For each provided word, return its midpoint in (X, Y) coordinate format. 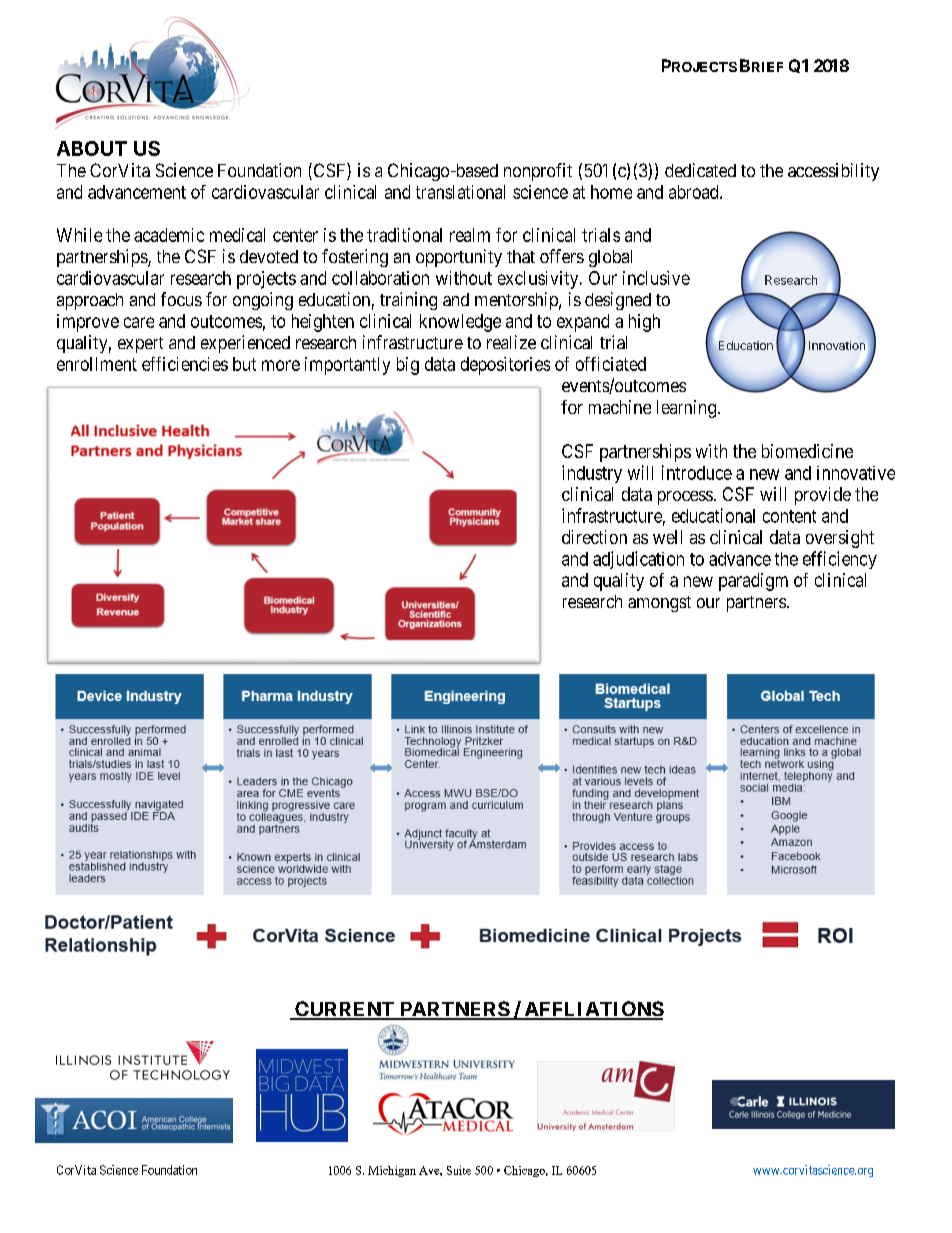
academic (169, 235)
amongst (659, 604)
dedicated (700, 170)
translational (460, 192)
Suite (459, 1170)
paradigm (753, 582)
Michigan (392, 1171)
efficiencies (185, 364)
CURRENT (344, 1010)
